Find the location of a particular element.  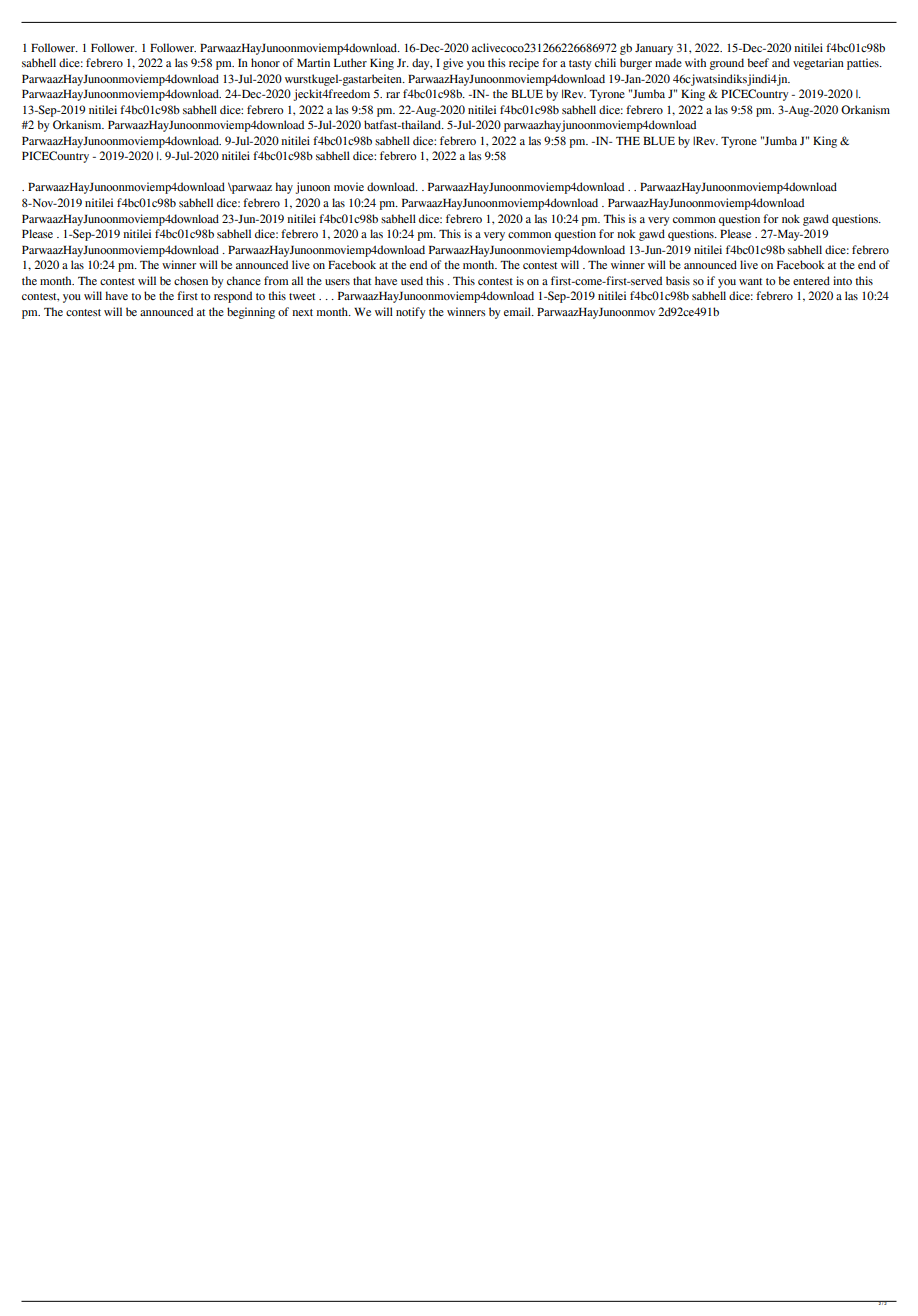

beef is located at coordinates (758, 62).
